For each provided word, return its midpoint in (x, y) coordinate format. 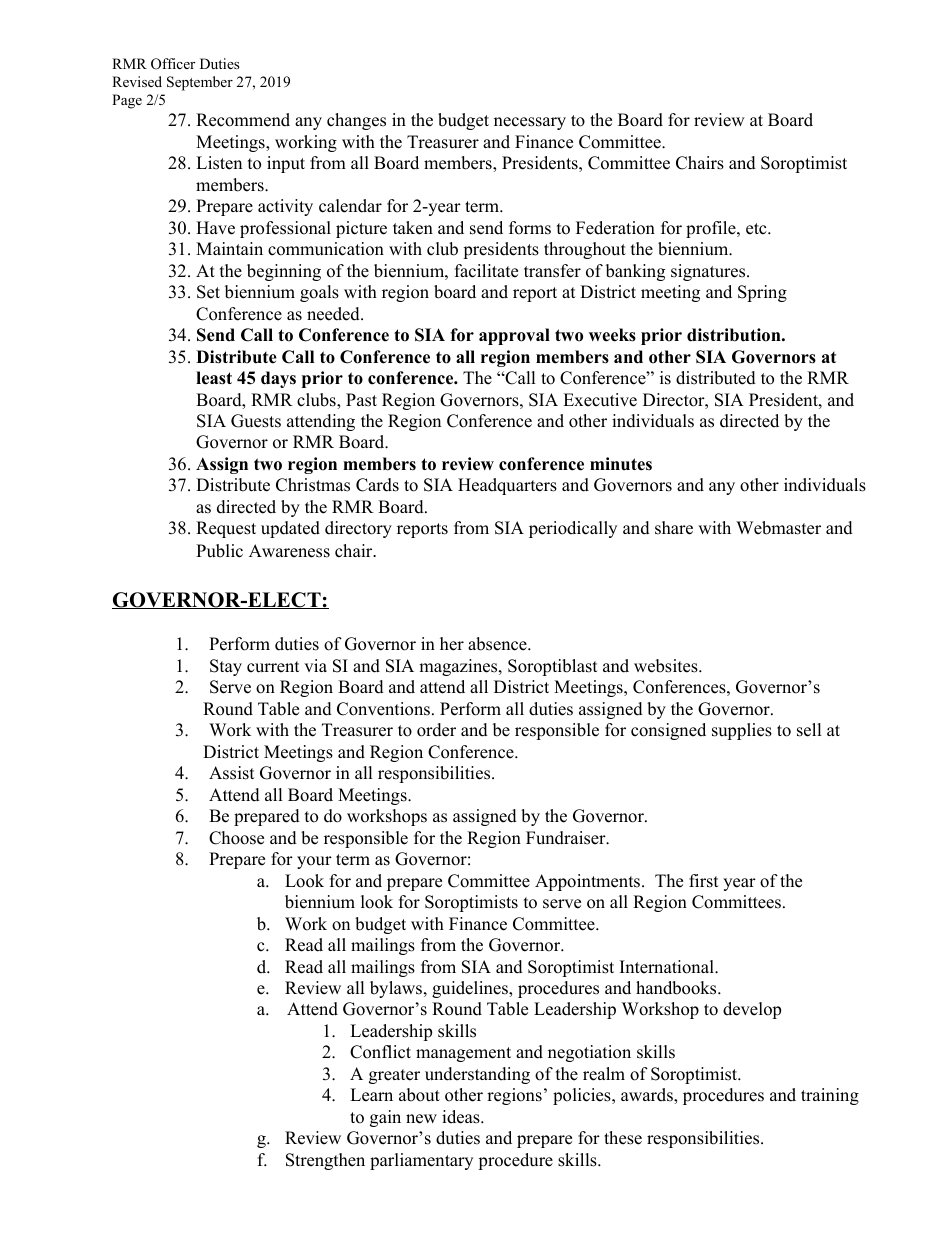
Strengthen (325, 1161)
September (200, 83)
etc (757, 229)
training (830, 1096)
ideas (462, 1117)
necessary (530, 123)
